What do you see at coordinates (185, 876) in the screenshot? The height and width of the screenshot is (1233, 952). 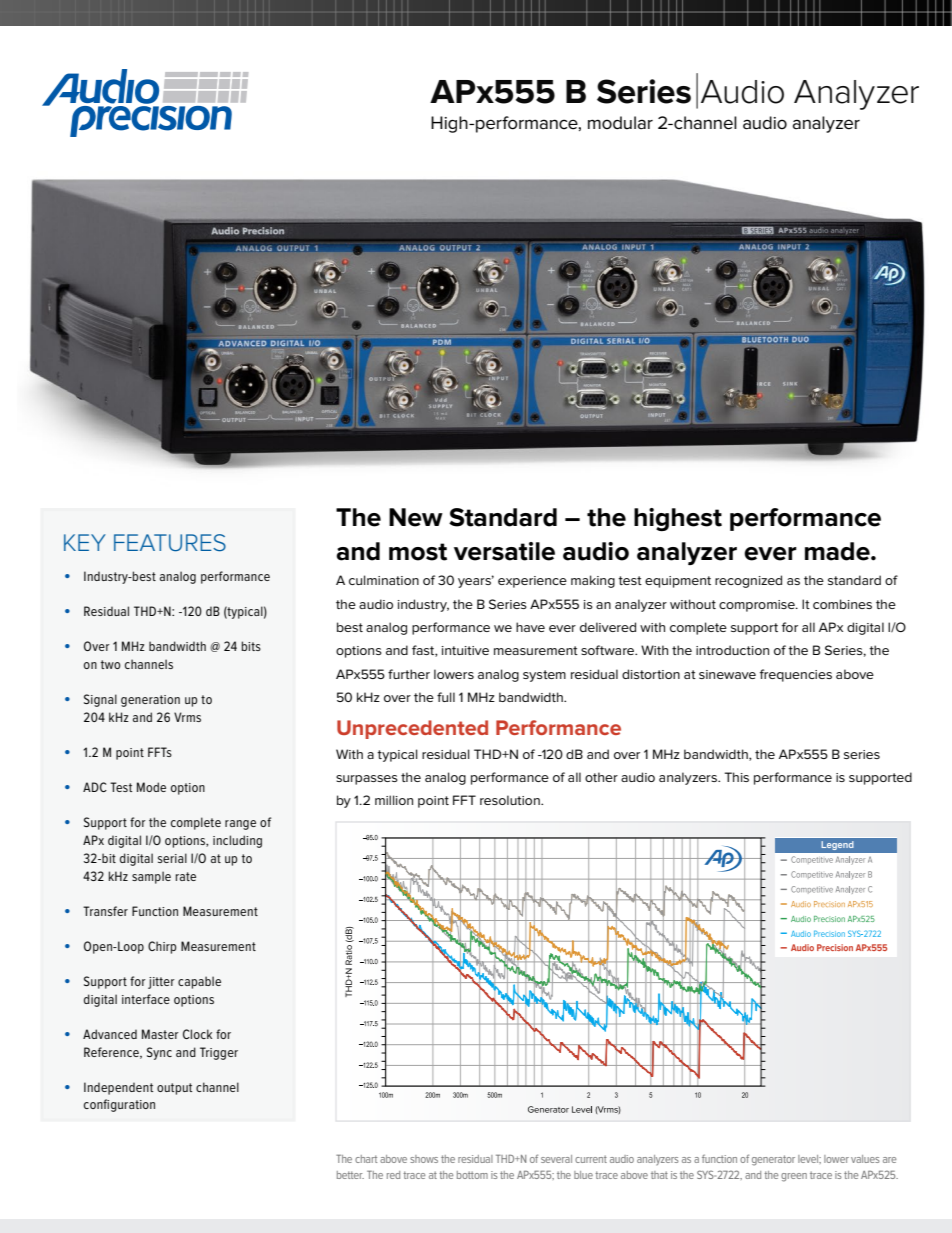 I see `rate` at bounding box center [185, 876].
